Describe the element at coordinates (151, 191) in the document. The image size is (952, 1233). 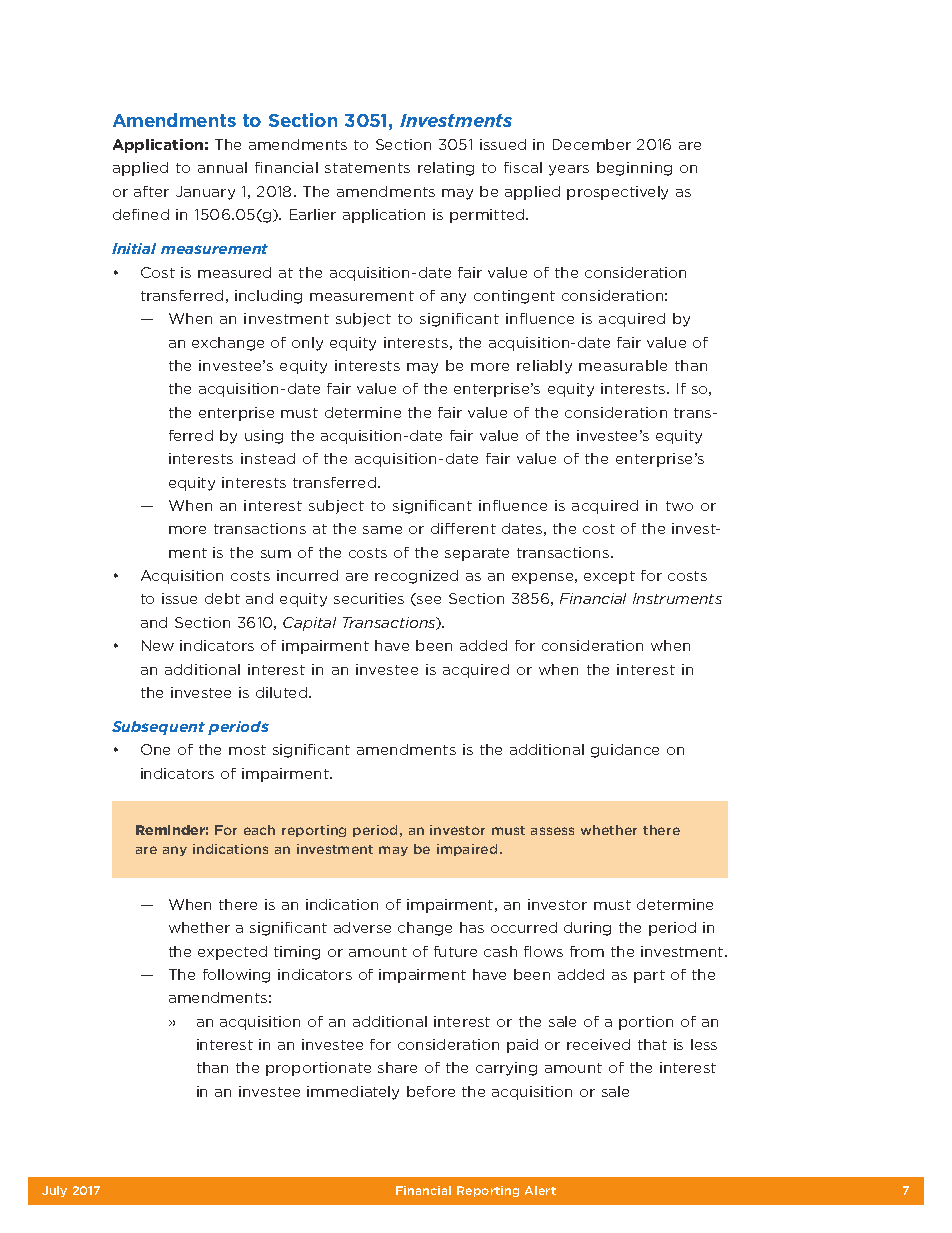
I see `after` at that location.
